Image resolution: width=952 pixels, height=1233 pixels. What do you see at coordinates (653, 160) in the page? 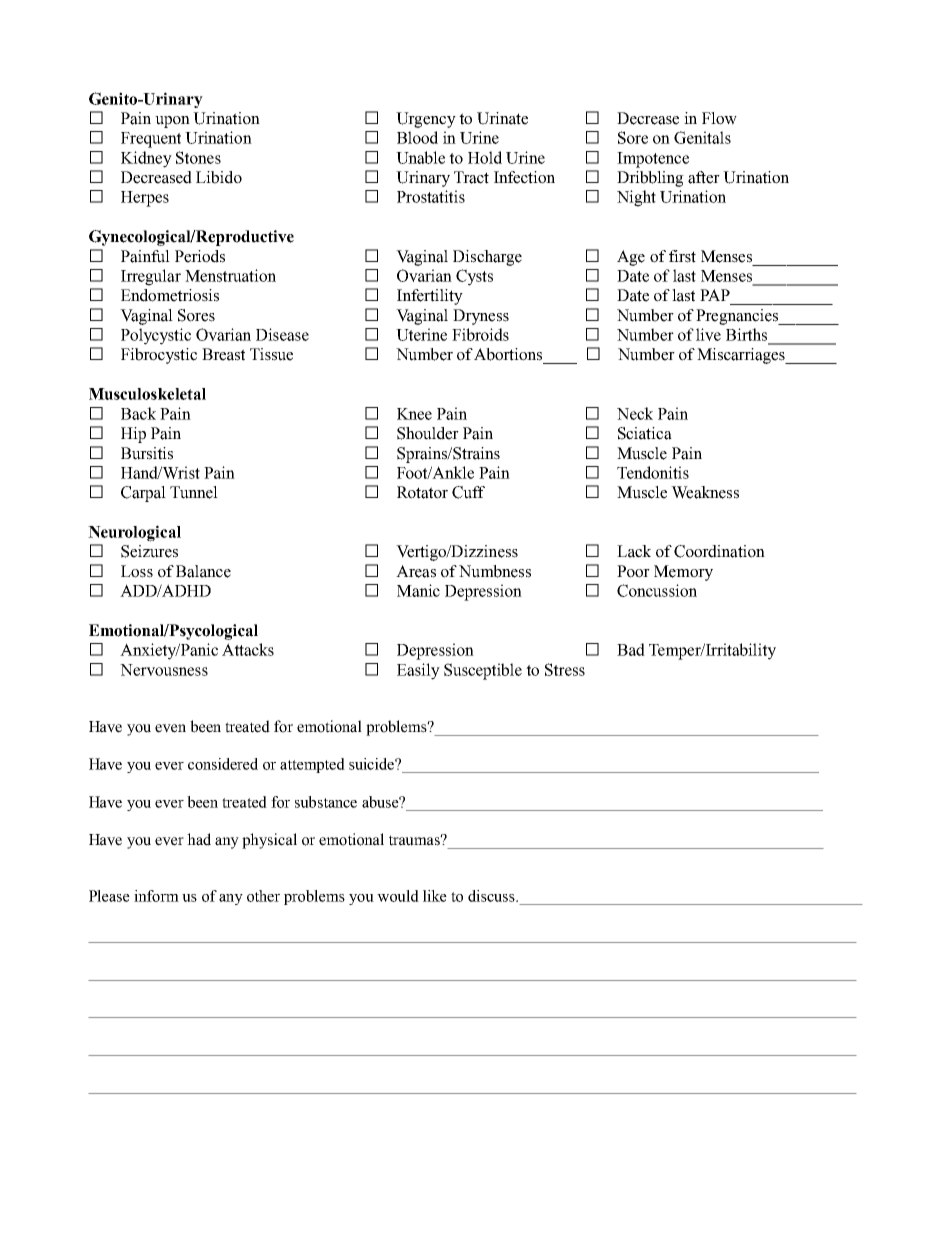
I see `Impotence` at bounding box center [653, 160].
